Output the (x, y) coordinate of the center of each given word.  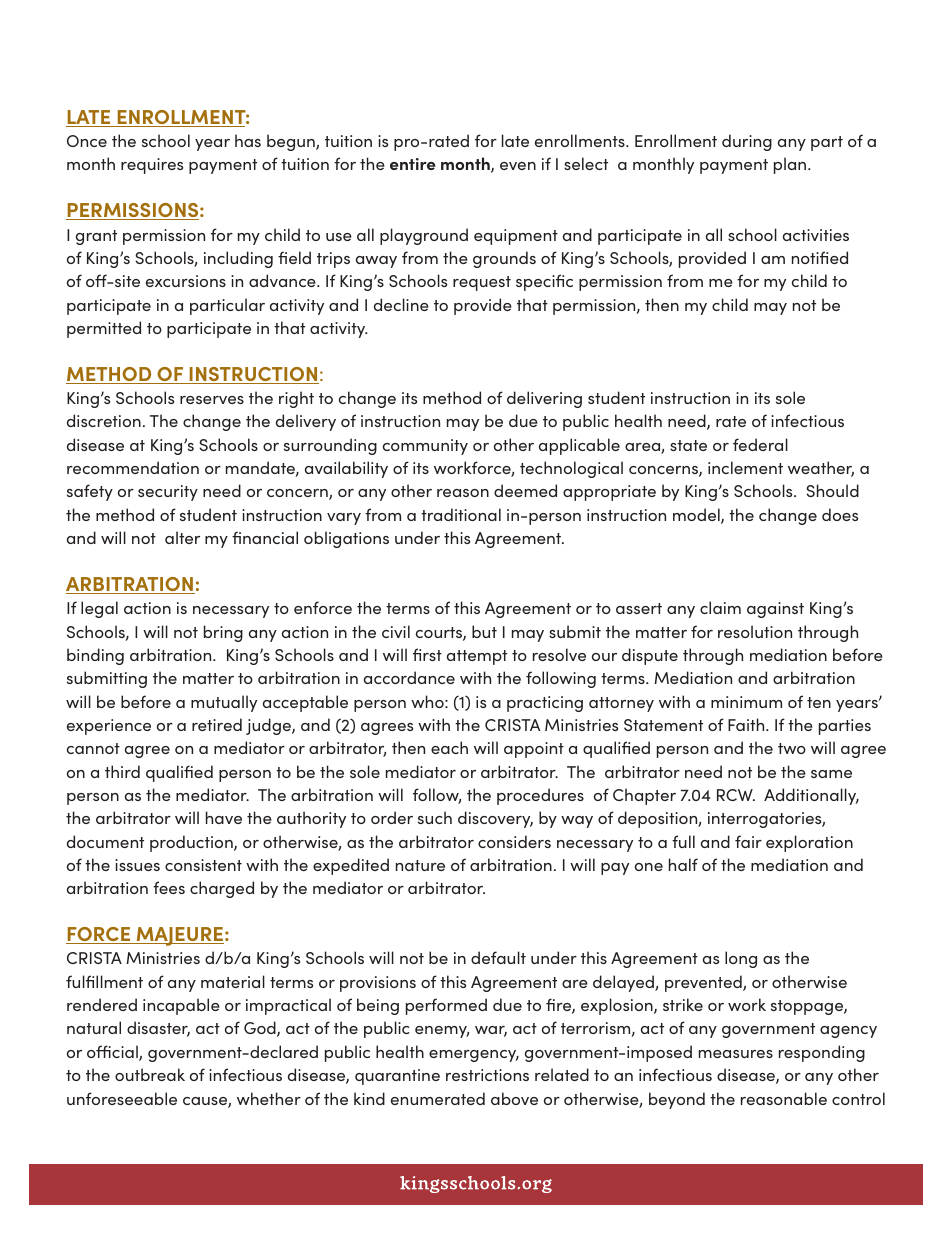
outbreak (150, 1074)
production (192, 843)
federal (760, 444)
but (484, 631)
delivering (544, 399)
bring (223, 633)
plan (791, 165)
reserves (212, 400)
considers (514, 841)
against (775, 610)
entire (413, 164)
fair (748, 841)
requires (152, 166)
